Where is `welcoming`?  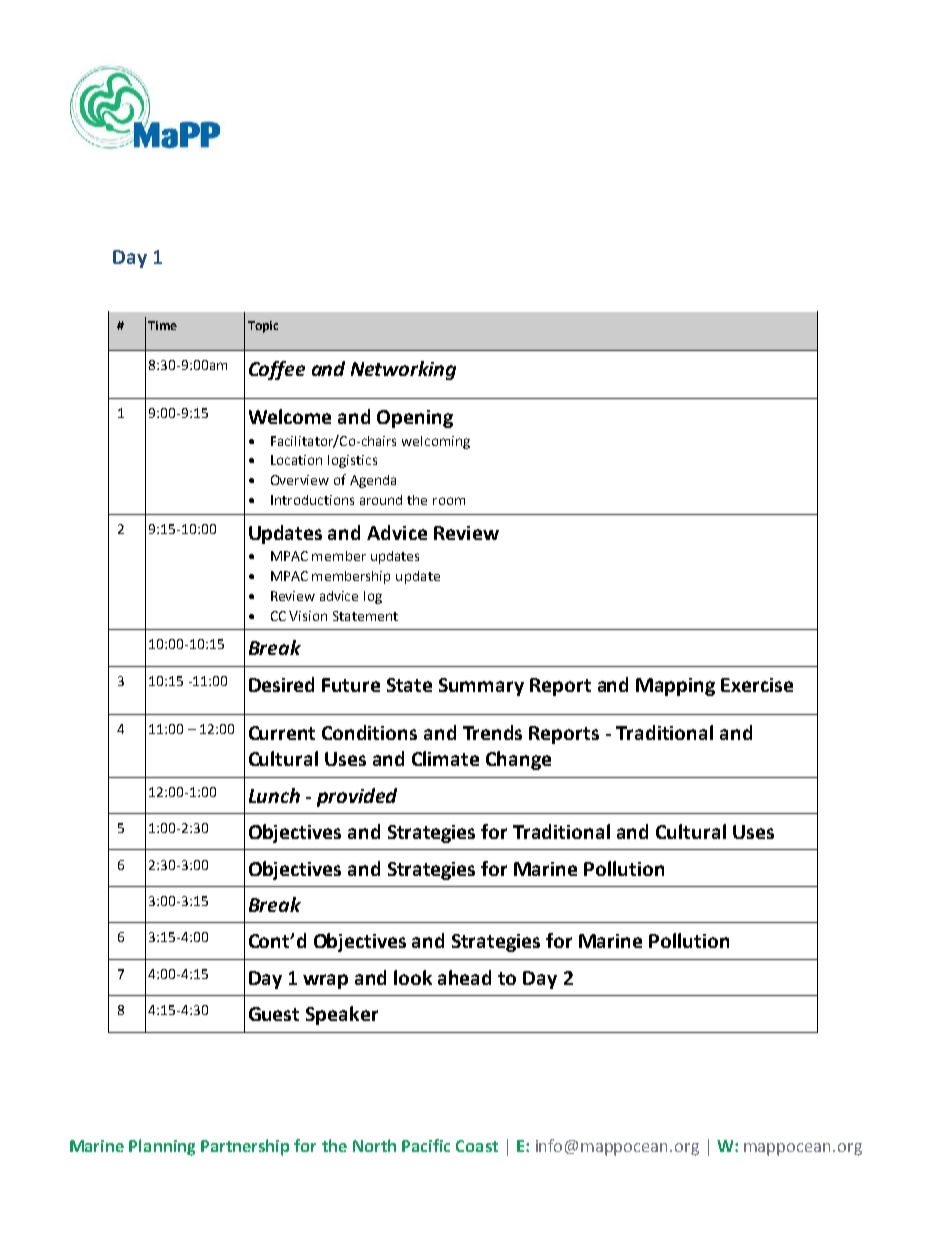
welcoming is located at coordinates (436, 442).
